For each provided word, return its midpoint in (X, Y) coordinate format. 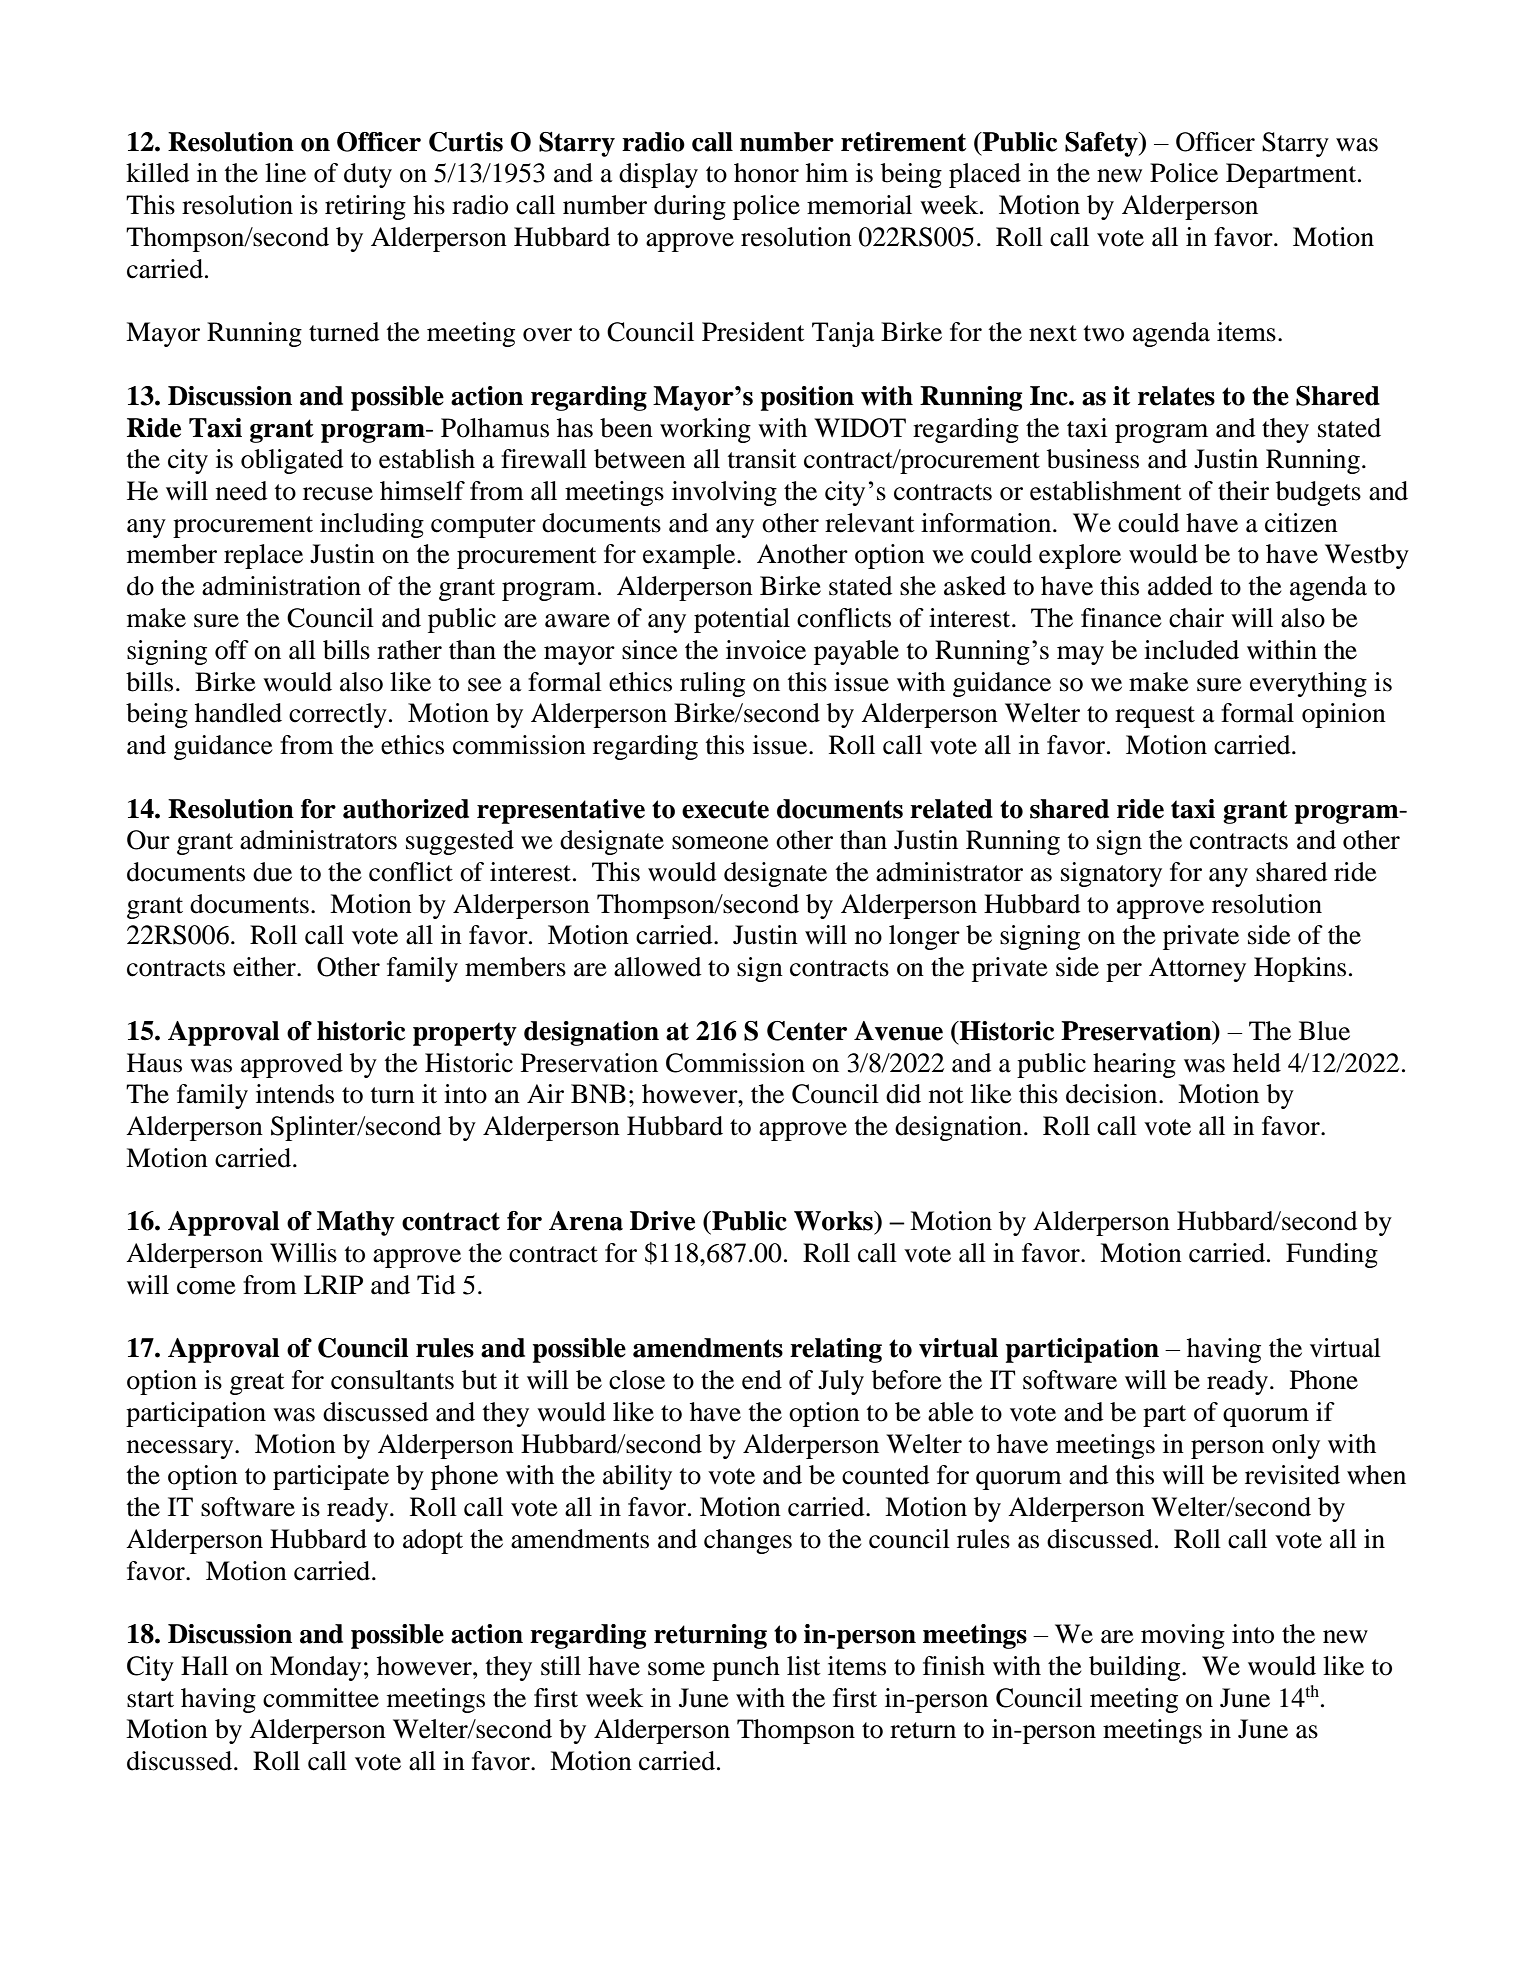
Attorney (1197, 969)
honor (766, 173)
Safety (1102, 144)
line (285, 173)
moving (1183, 1636)
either (265, 967)
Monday (315, 1668)
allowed (657, 967)
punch (746, 1668)
